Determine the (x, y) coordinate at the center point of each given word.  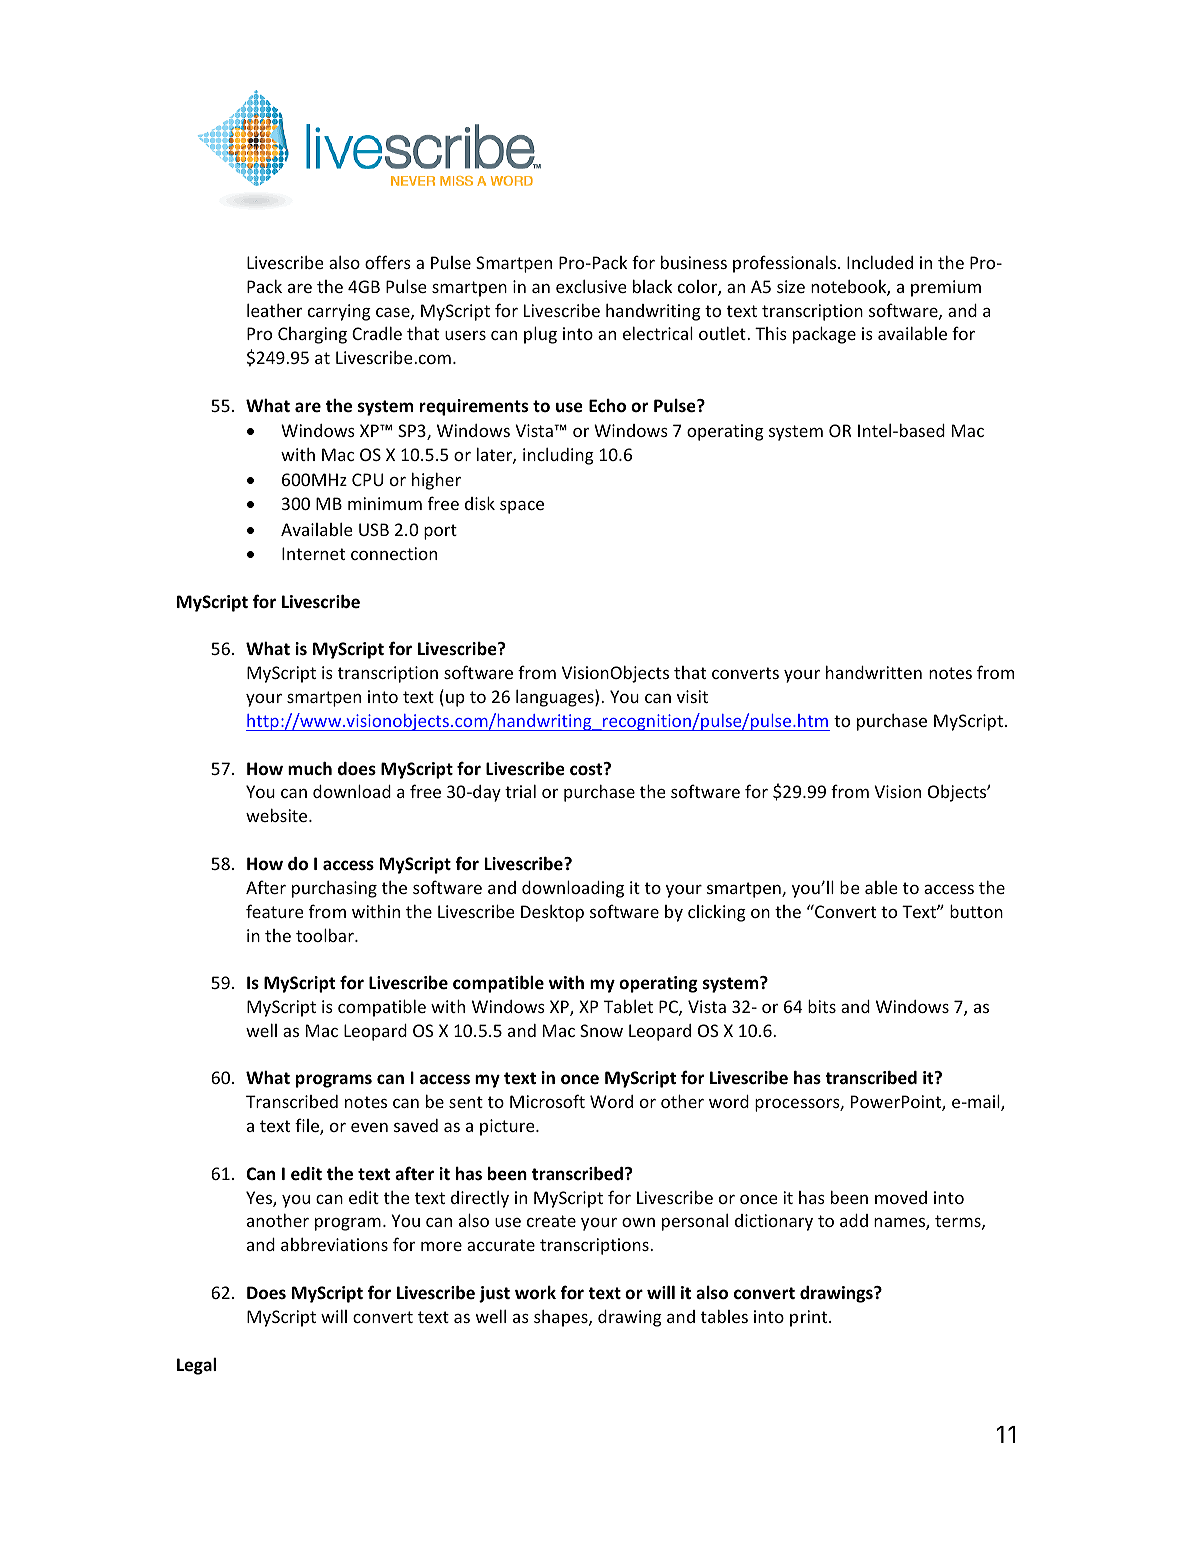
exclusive (591, 286)
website (278, 815)
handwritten (874, 672)
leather (274, 310)
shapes (562, 1318)
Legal (196, 1366)
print (810, 1318)
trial (520, 791)
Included (880, 262)
